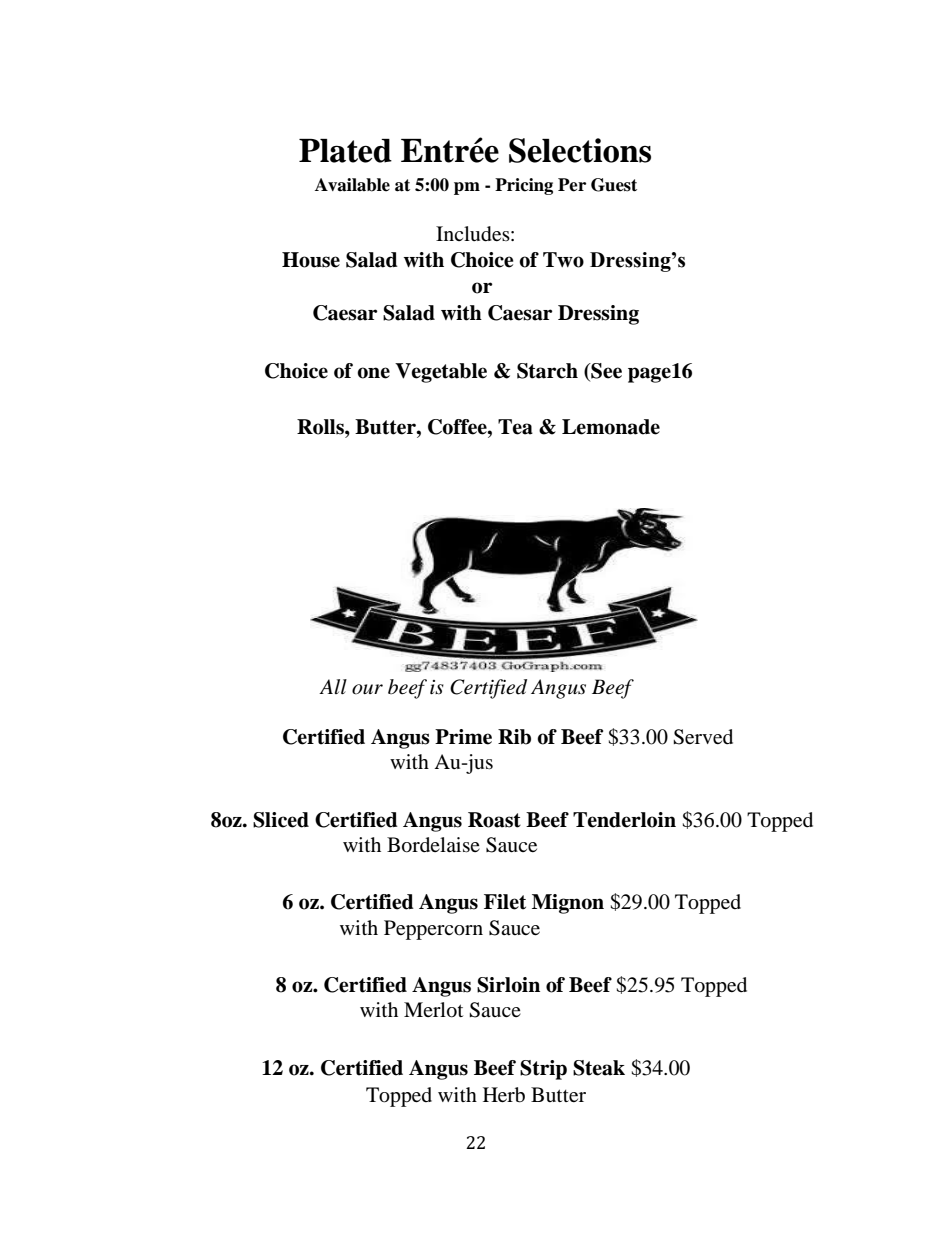  Describe the element at coordinates (514, 737) in the image. I see `Rib` at that location.
